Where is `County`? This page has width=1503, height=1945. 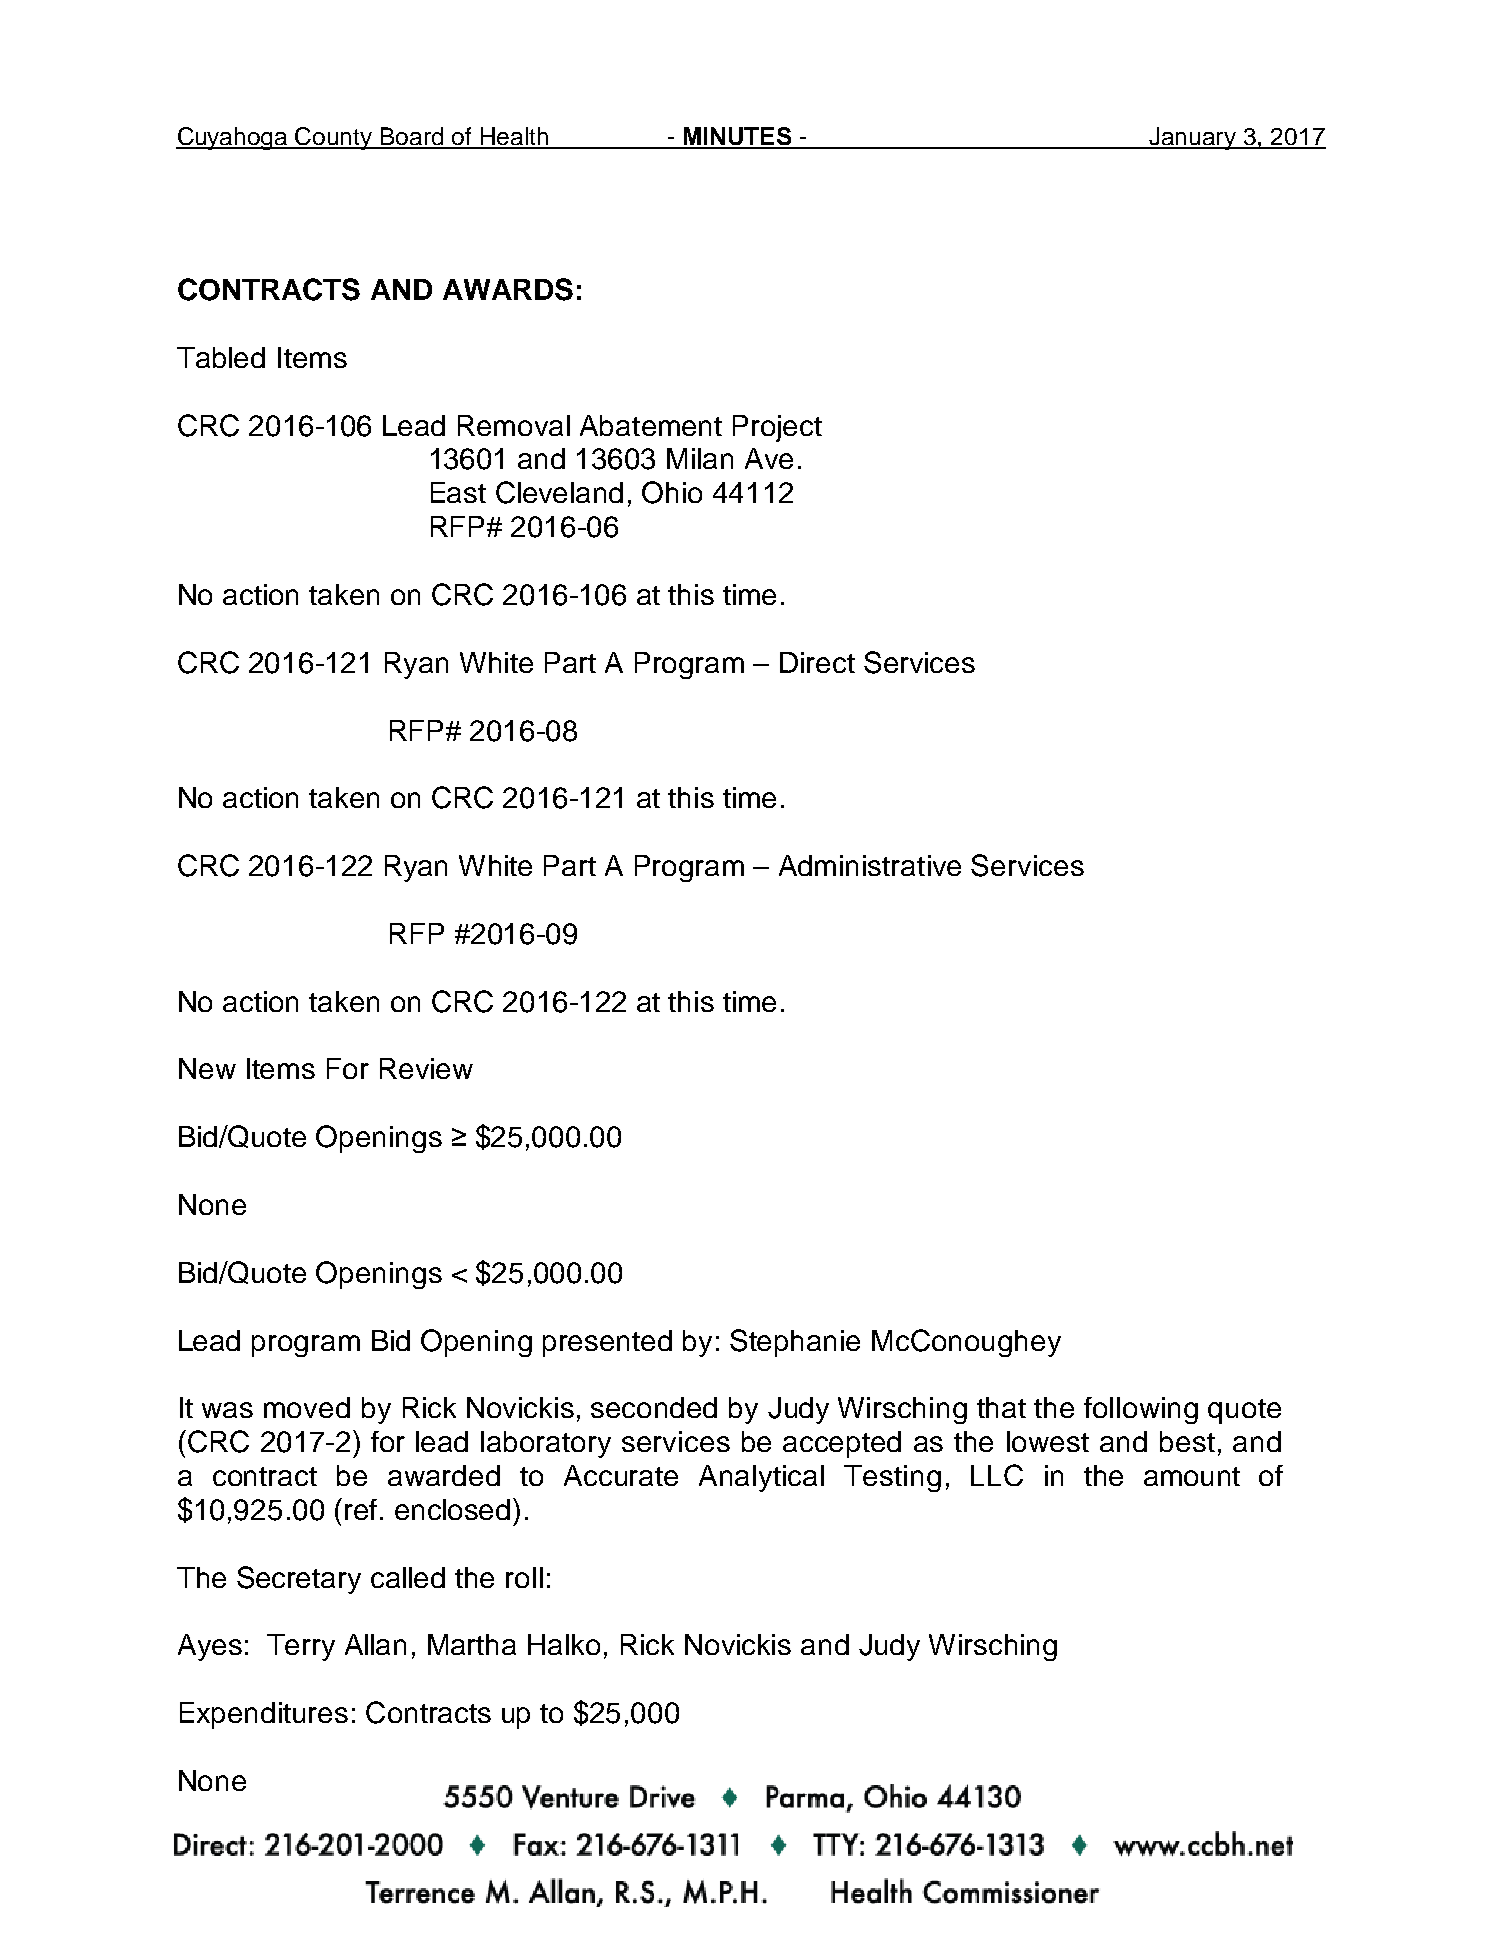 County is located at coordinates (335, 138).
